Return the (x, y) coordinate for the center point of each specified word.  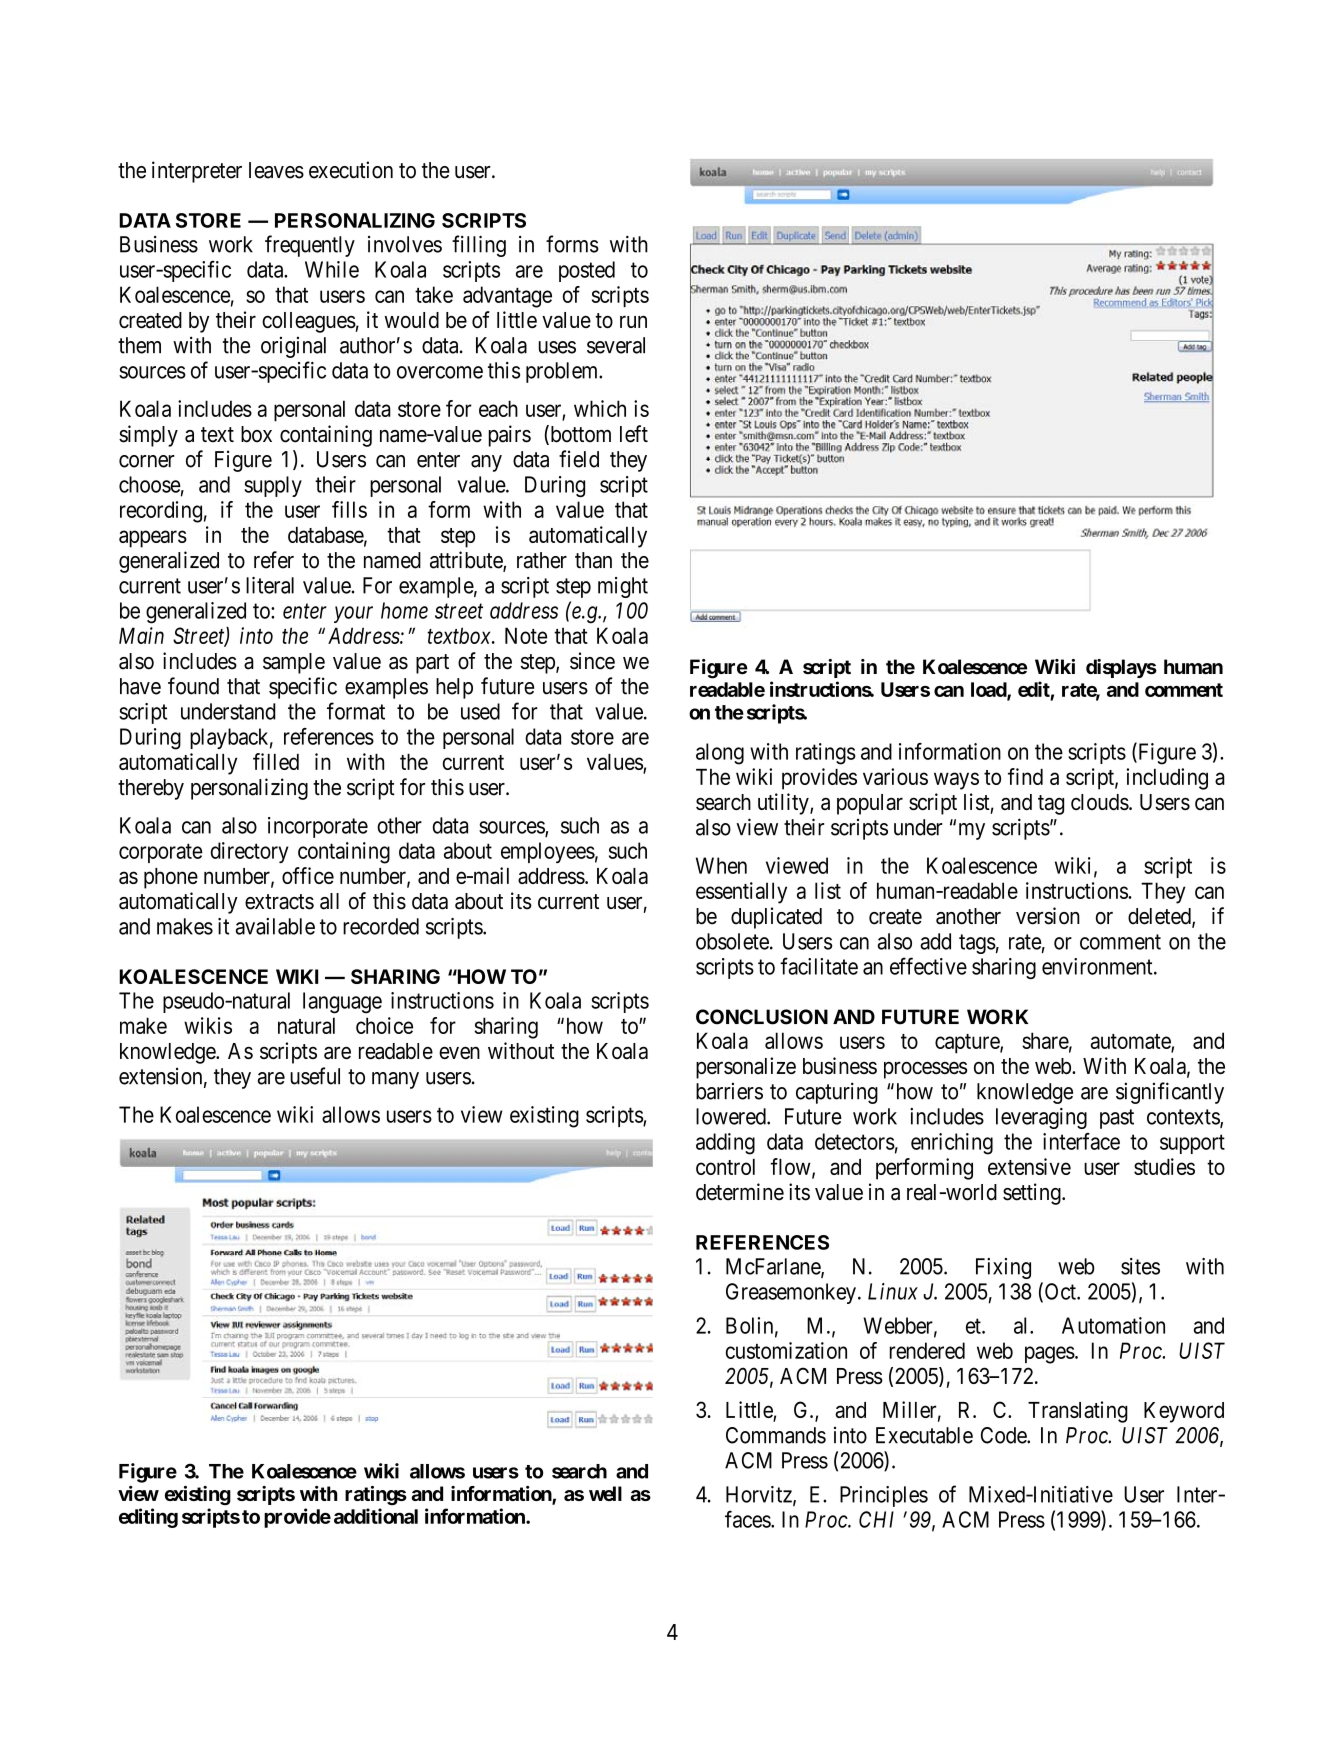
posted (587, 271)
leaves (276, 170)
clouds (1100, 802)
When (721, 865)
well (605, 1493)
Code (1004, 1435)
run (633, 321)
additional (376, 1516)
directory (249, 852)
